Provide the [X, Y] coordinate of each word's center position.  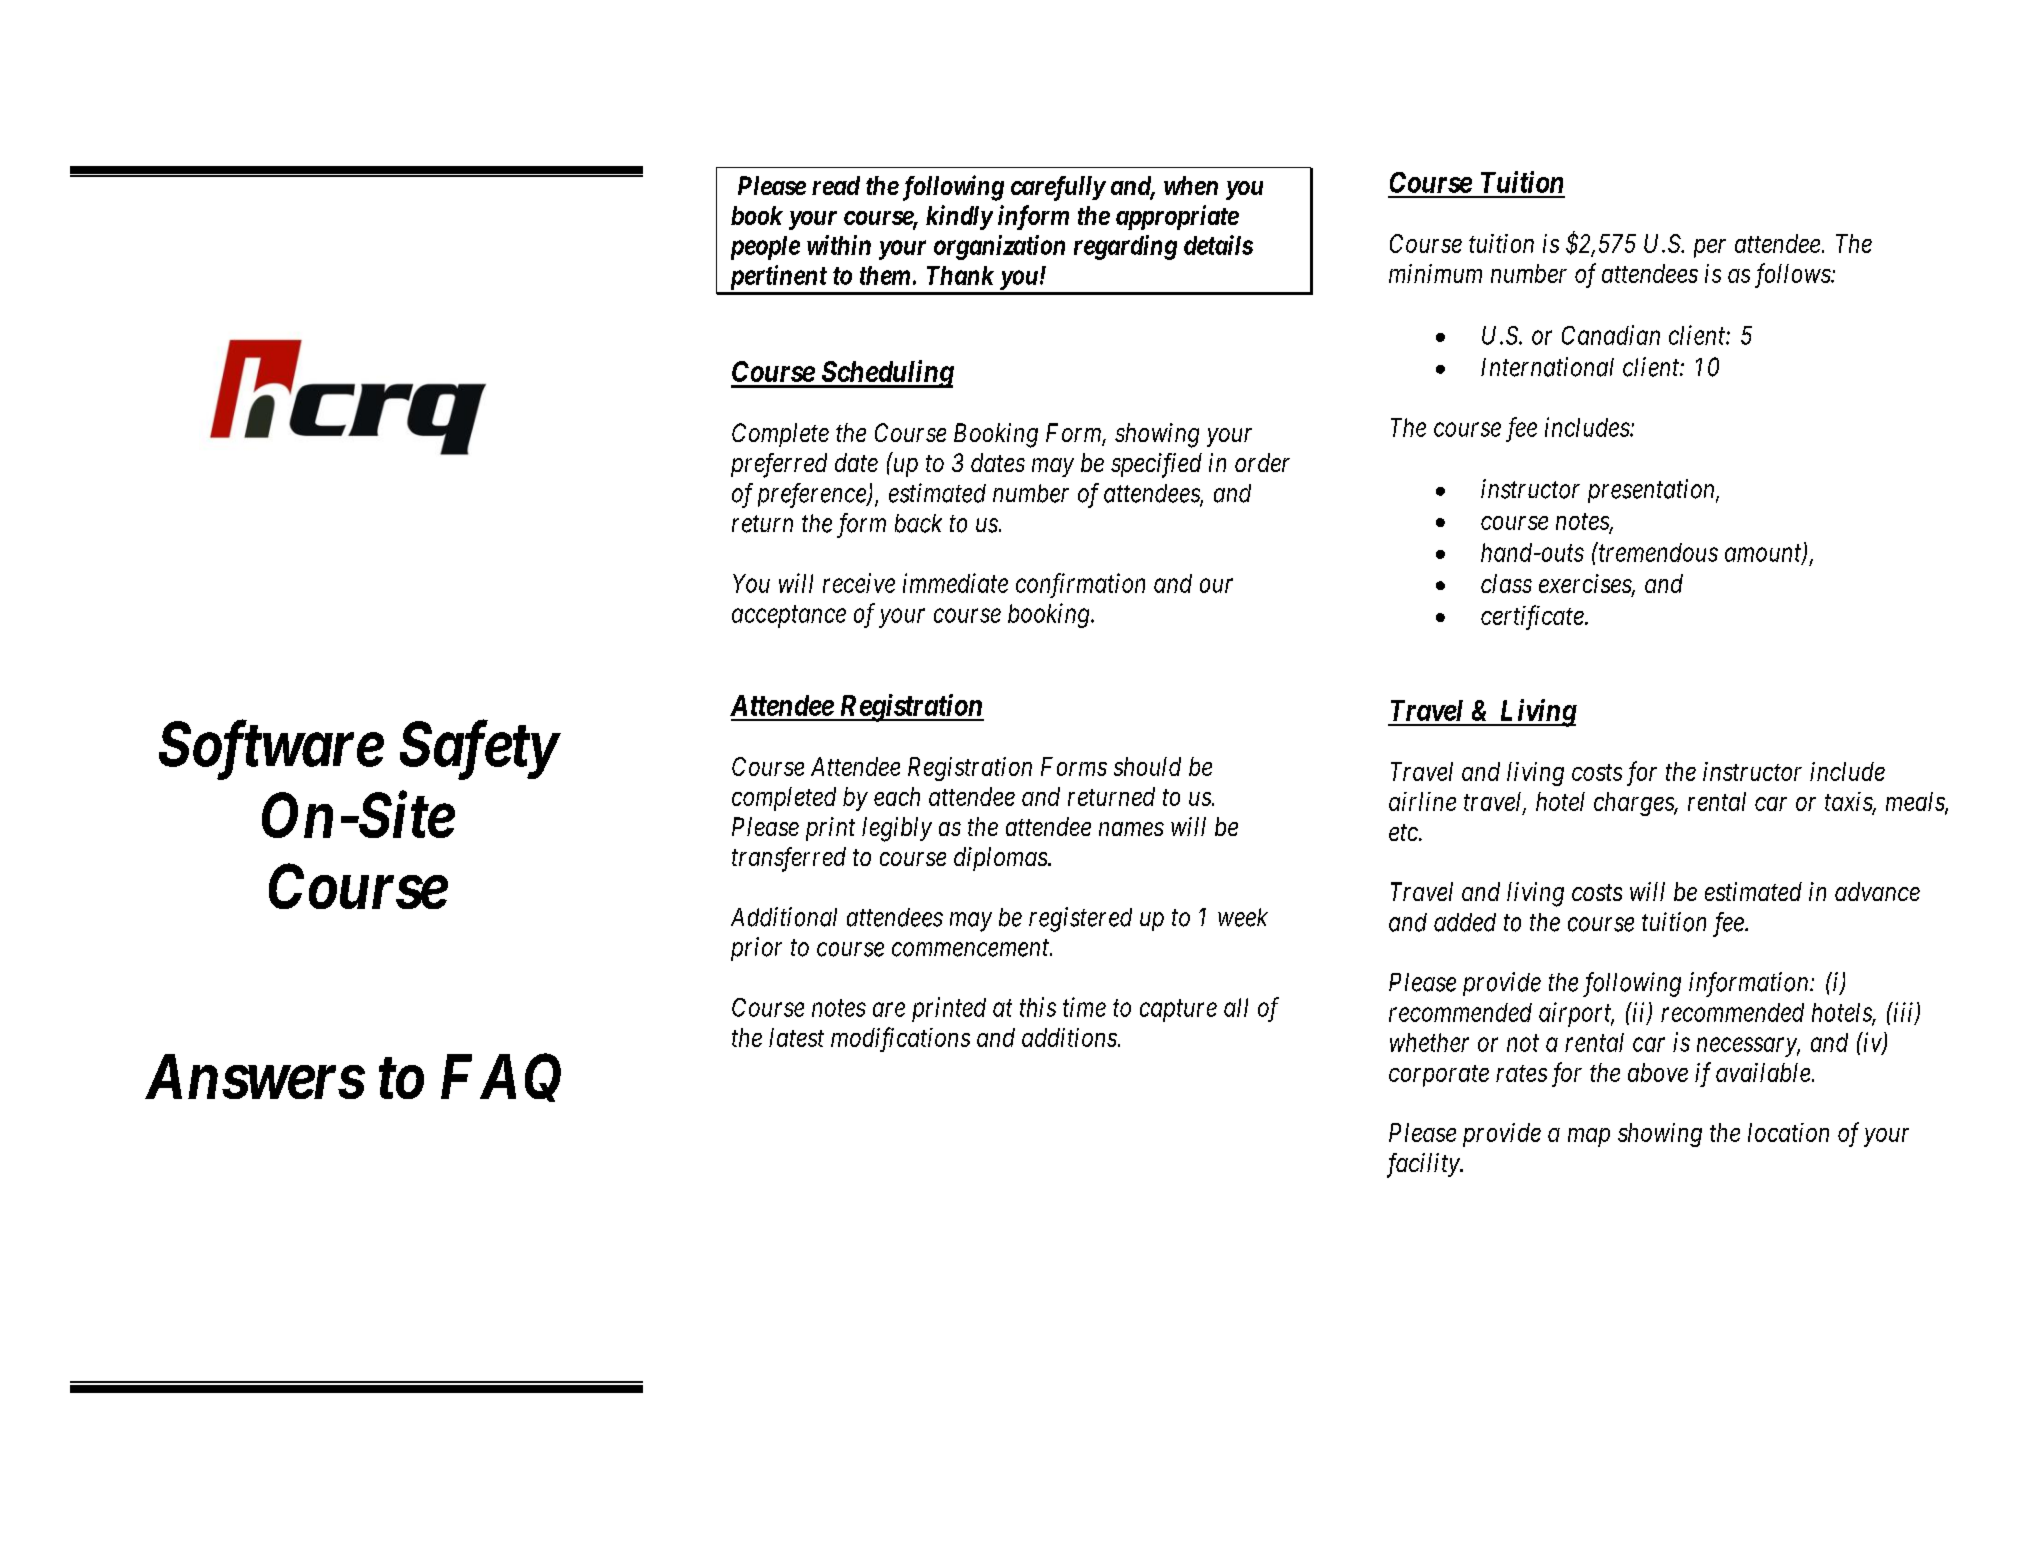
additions [1070, 1037]
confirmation [1080, 585]
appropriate [1177, 217]
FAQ [501, 1078]
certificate [1533, 617]
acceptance [789, 617]
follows [1793, 275]
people [765, 248]
